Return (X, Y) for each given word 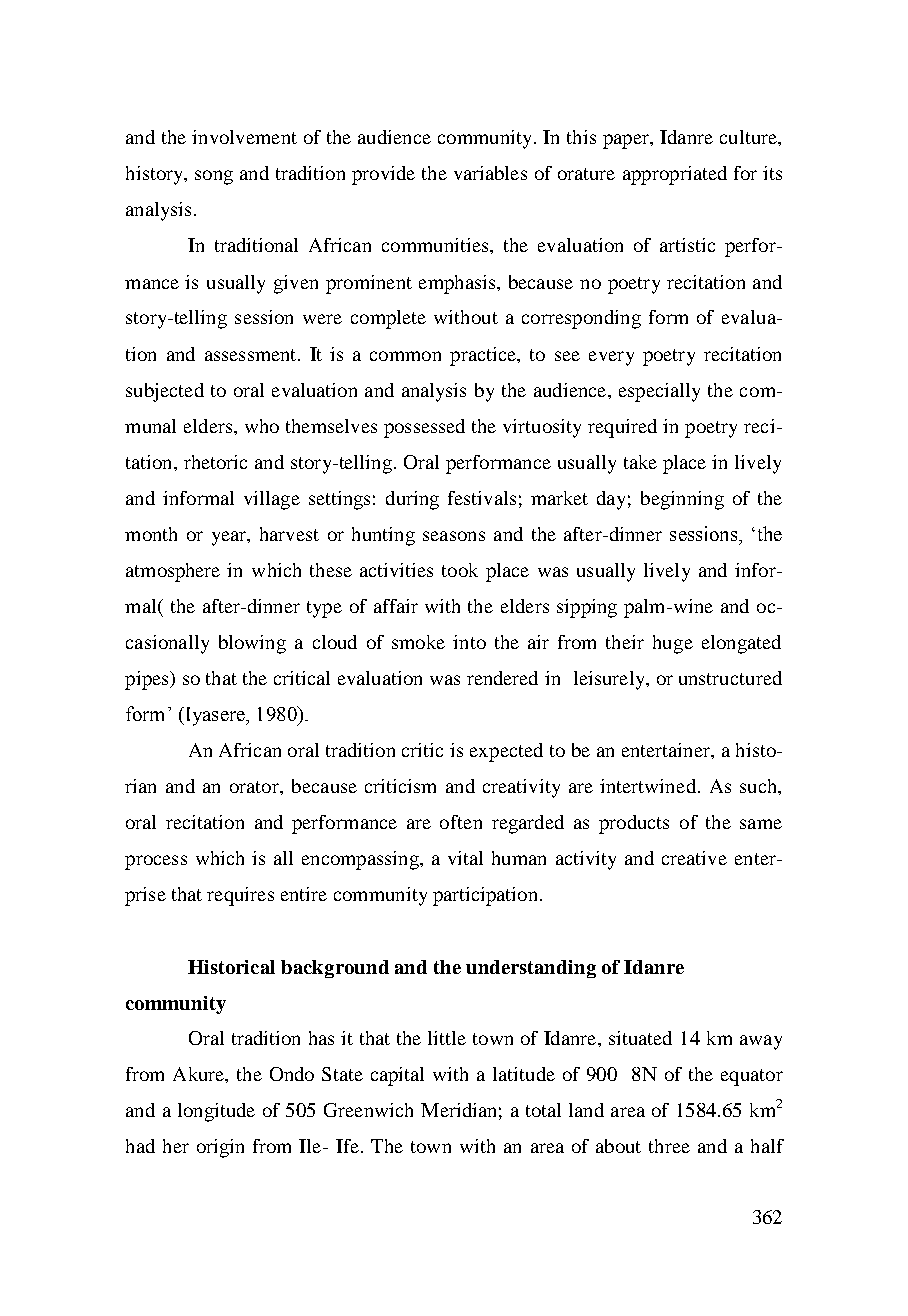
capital (397, 1076)
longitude (216, 1112)
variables (490, 173)
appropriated (675, 175)
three (669, 1146)
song (214, 177)
